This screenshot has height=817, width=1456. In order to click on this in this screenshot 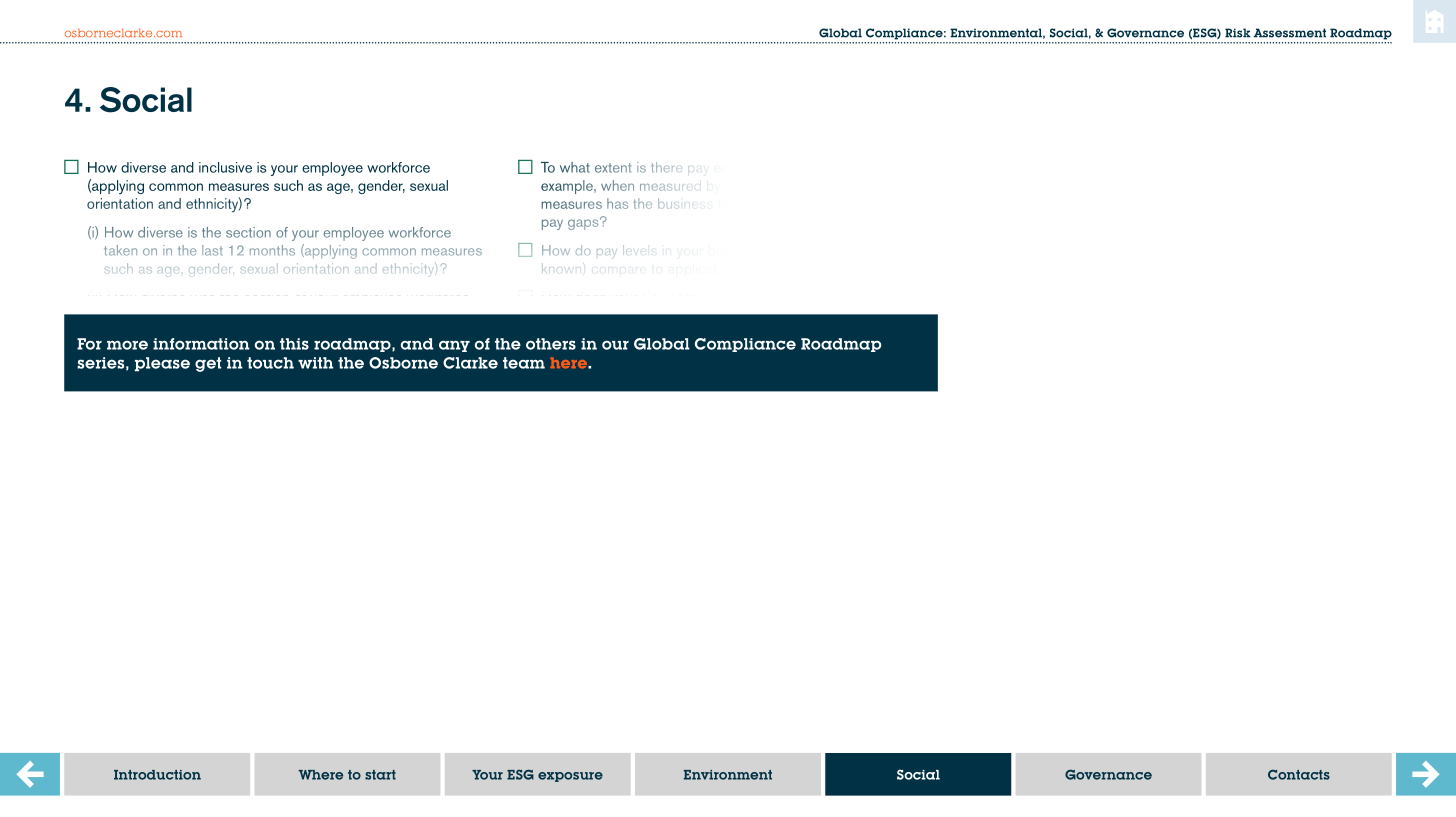, I will do `click(294, 344)`.
